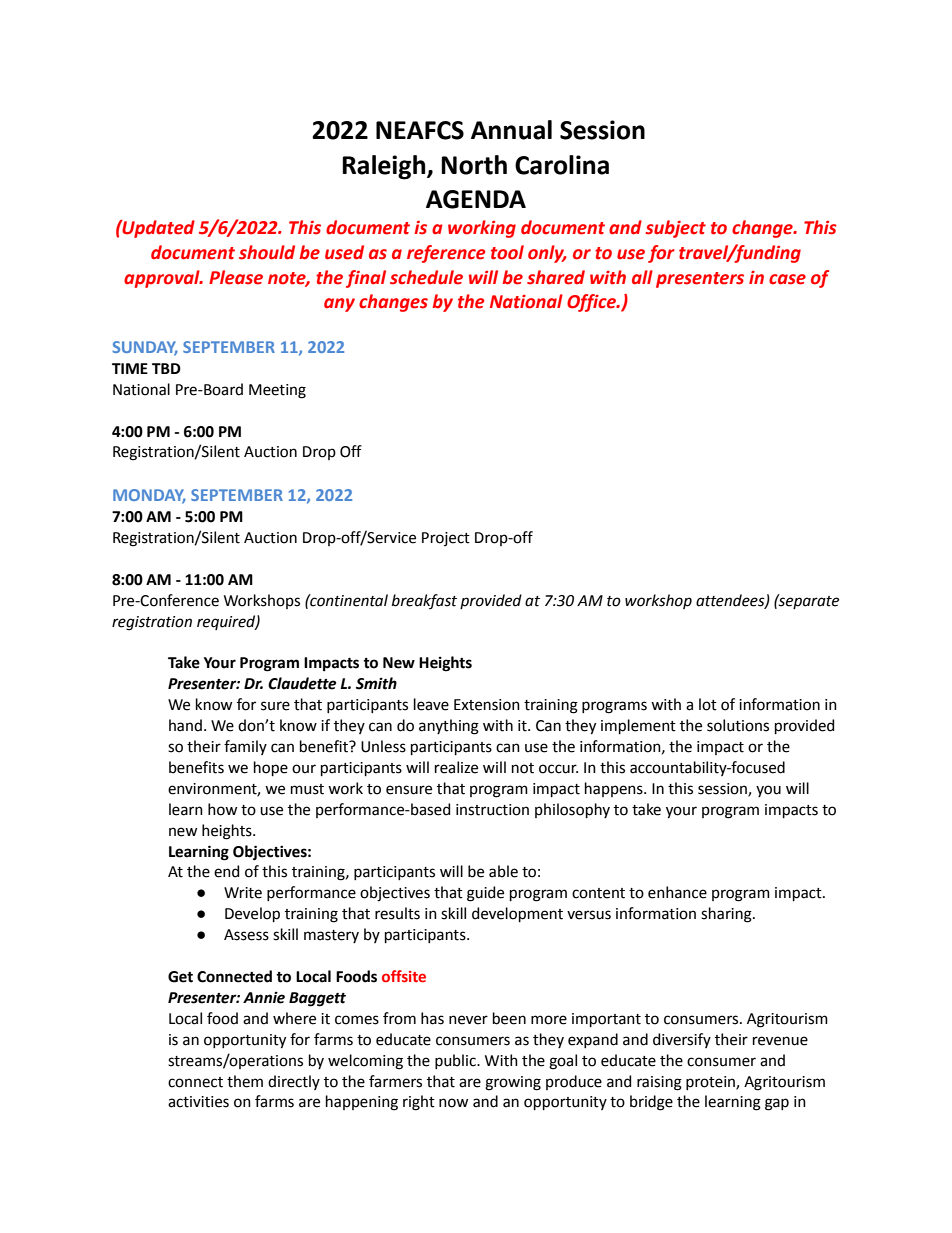 Image resolution: width=952 pixels, height=1233 pixels. I want to click on them, so click(245, 1081).
